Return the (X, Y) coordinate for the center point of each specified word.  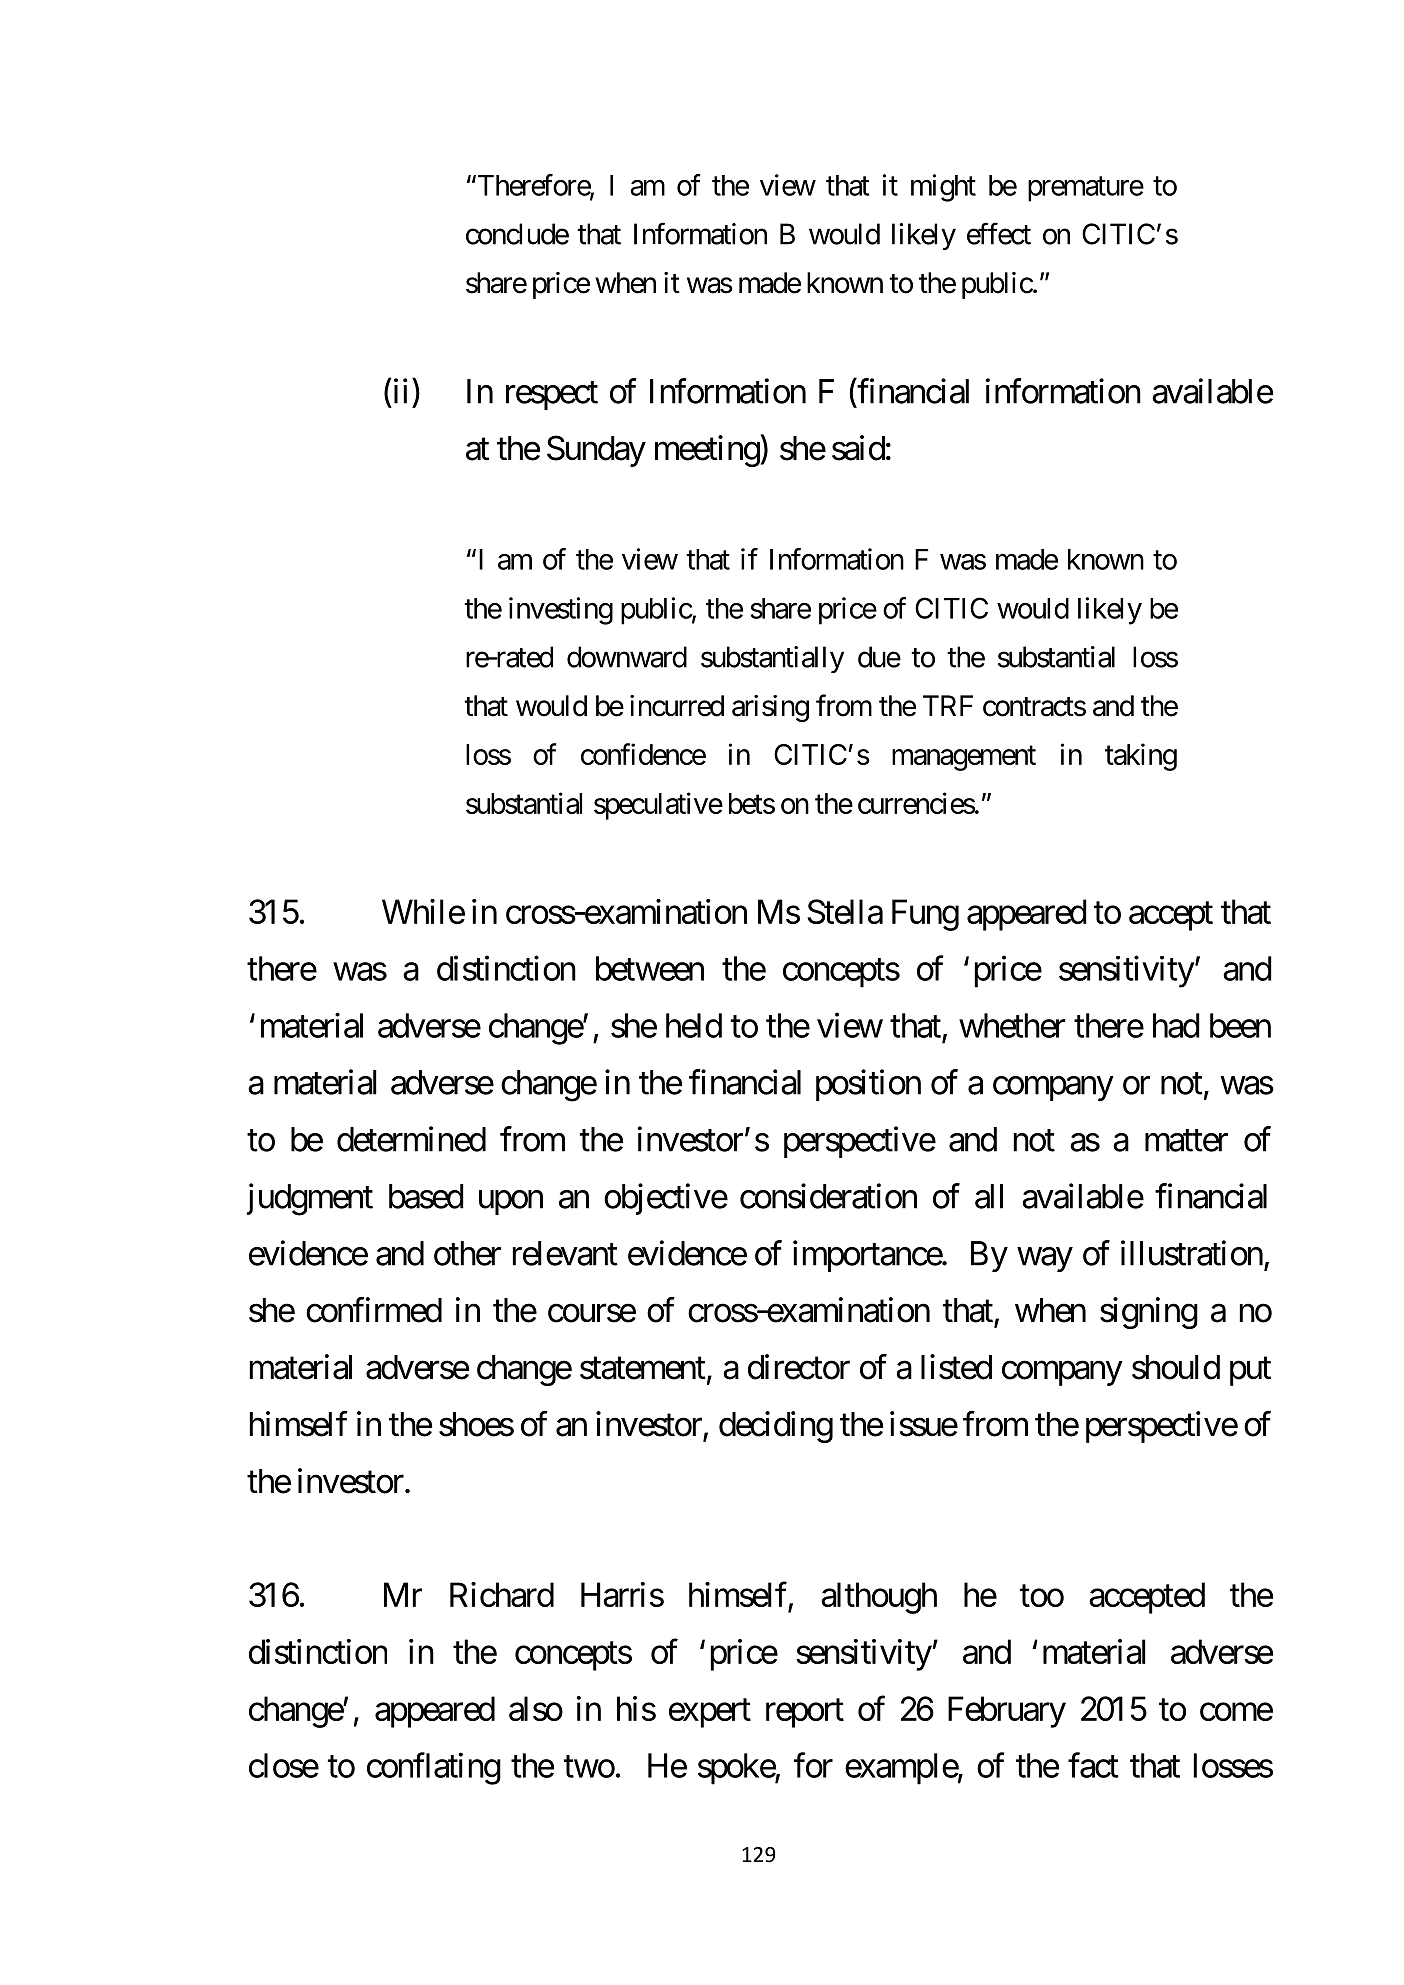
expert (710, 1713)
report (805, 1713)
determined (411, 1139)
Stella (845, 911)
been (1240, 1025)
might (943, 188)
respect (552, 396)
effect (999, 233)
